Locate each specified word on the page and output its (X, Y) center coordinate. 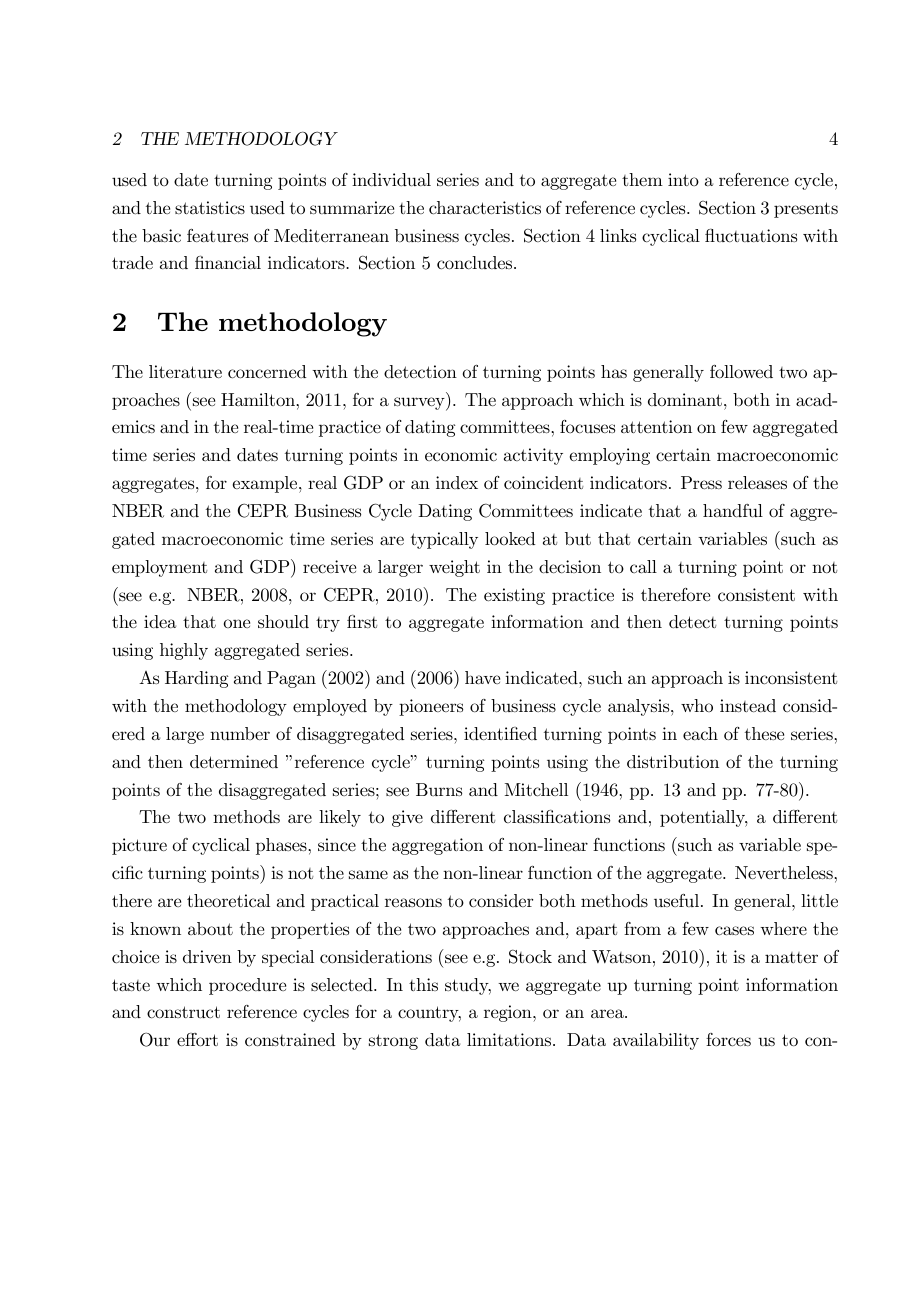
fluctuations (751, 236)
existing (514, 596)
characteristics (485, 208)
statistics (210, 208)
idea (160, 621)
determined (234, 761)
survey (420, 404)
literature (185, 371)
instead (748, 705)
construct (183, 1012)
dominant (685, 399)
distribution (673, 761)
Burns (439, 789)
